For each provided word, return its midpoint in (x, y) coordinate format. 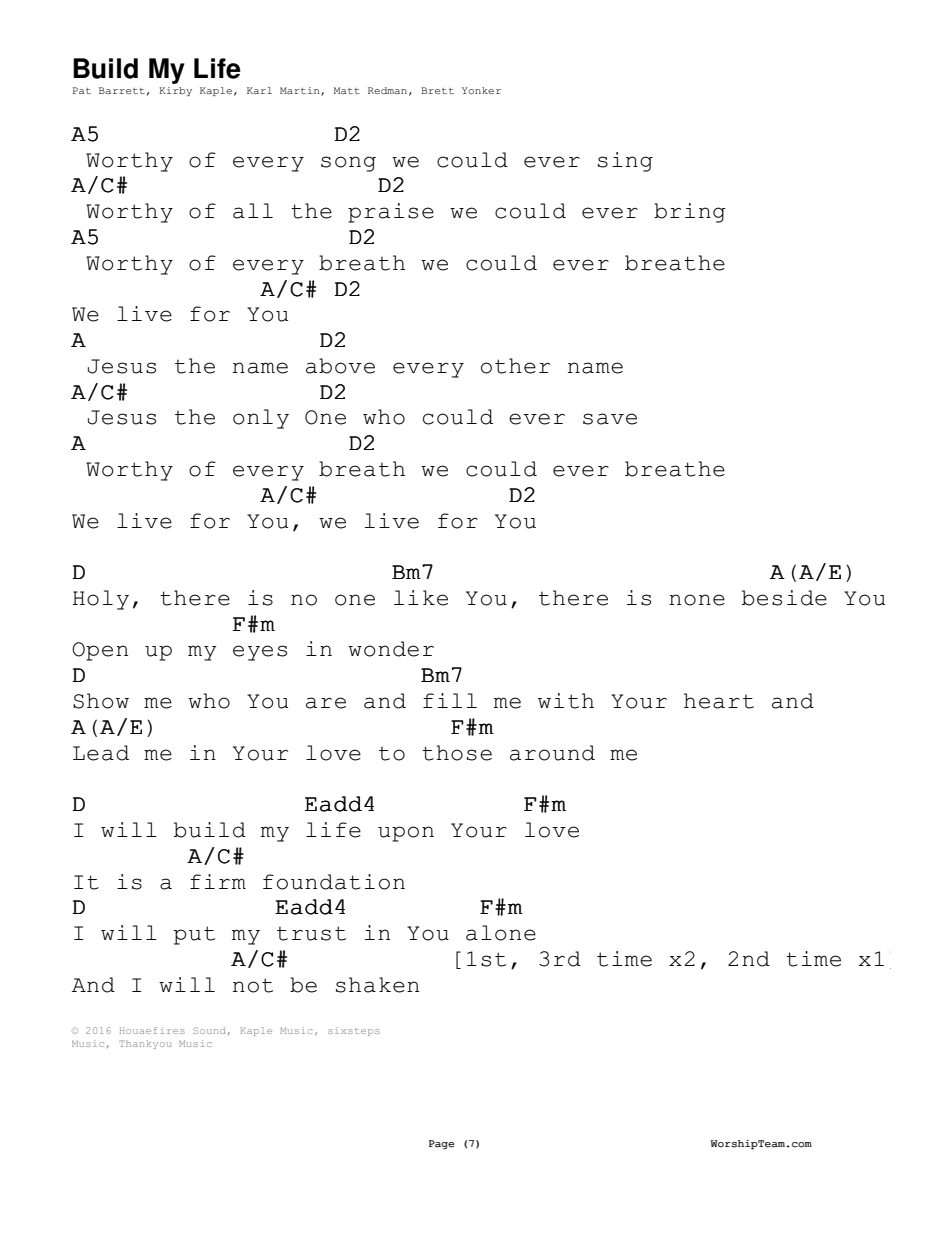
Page (442, 1145)
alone (501, 933)
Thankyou (145, 1044)
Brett (437, 90)
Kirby (175, 91)
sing (625, 162)
